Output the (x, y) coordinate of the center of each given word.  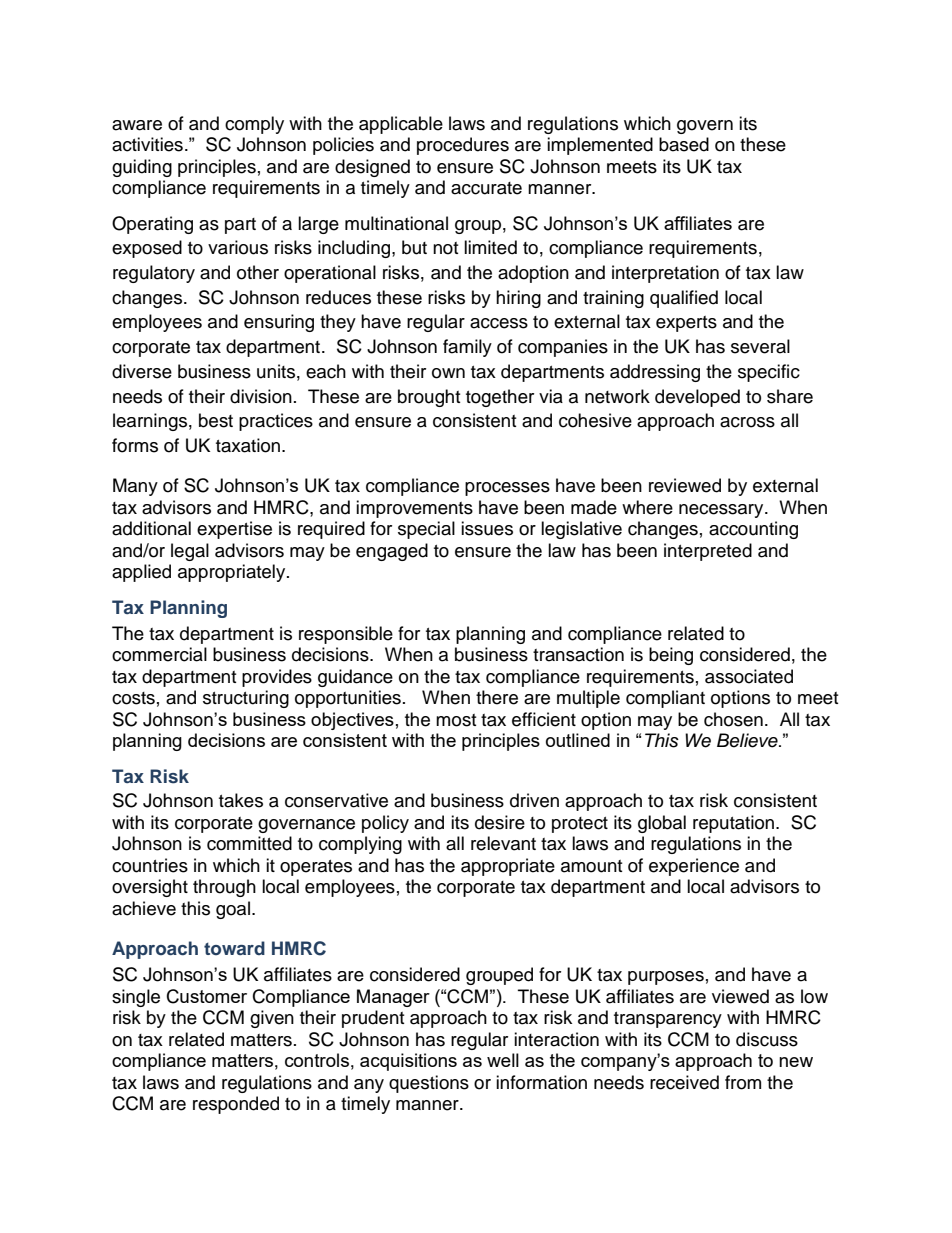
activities (147, 144)
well (503, 1060)
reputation (733, 824)
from (743, 1082)
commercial (159, 654)
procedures (463, 146)
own (448, 373)
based (684, 144)
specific (769, 373)
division (261, 396)
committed (249, 843)
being (671, 656)
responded (236, 1105)
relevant (503, 843)
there (497, 697)
